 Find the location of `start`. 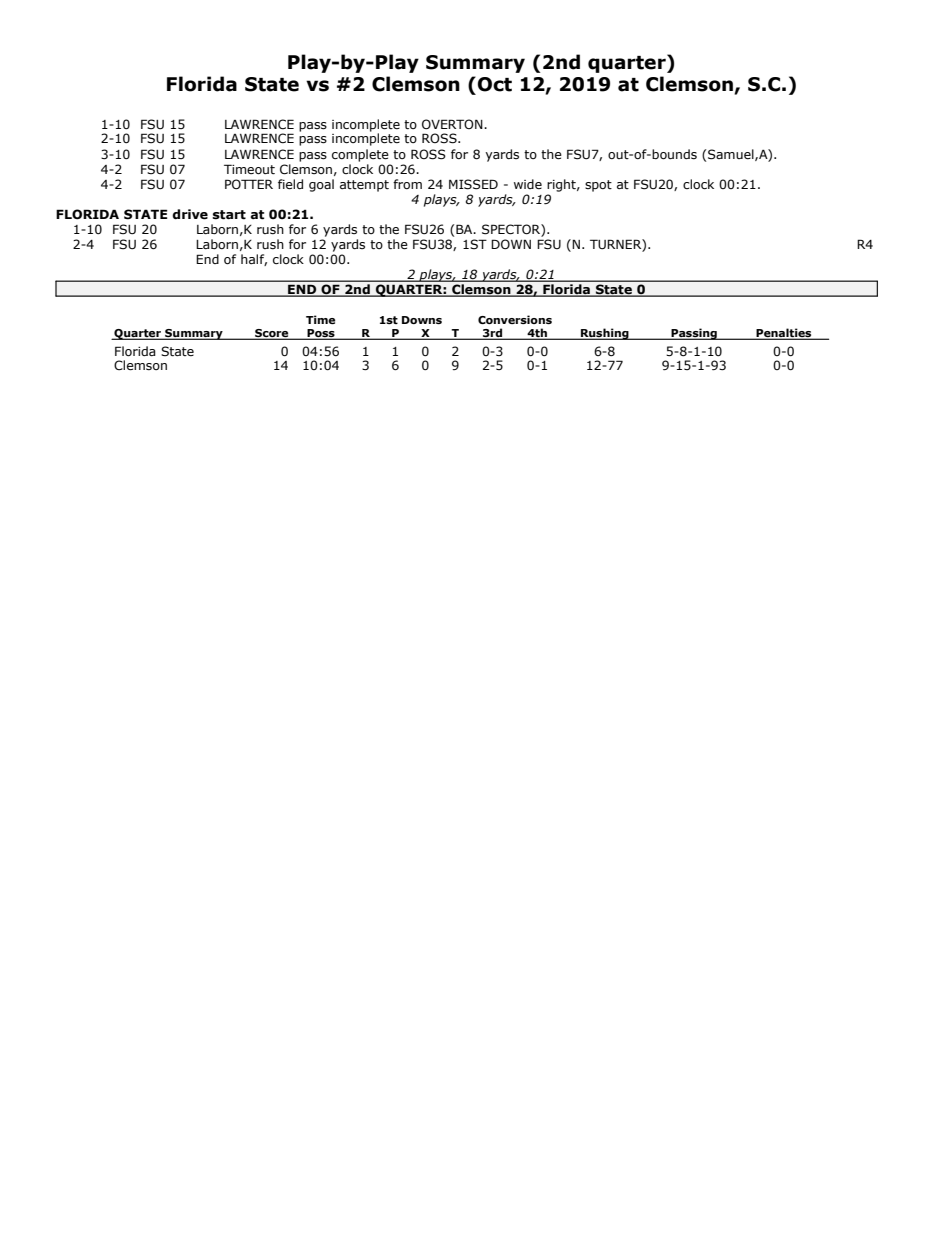

start is located at coordinates (229, 215).
